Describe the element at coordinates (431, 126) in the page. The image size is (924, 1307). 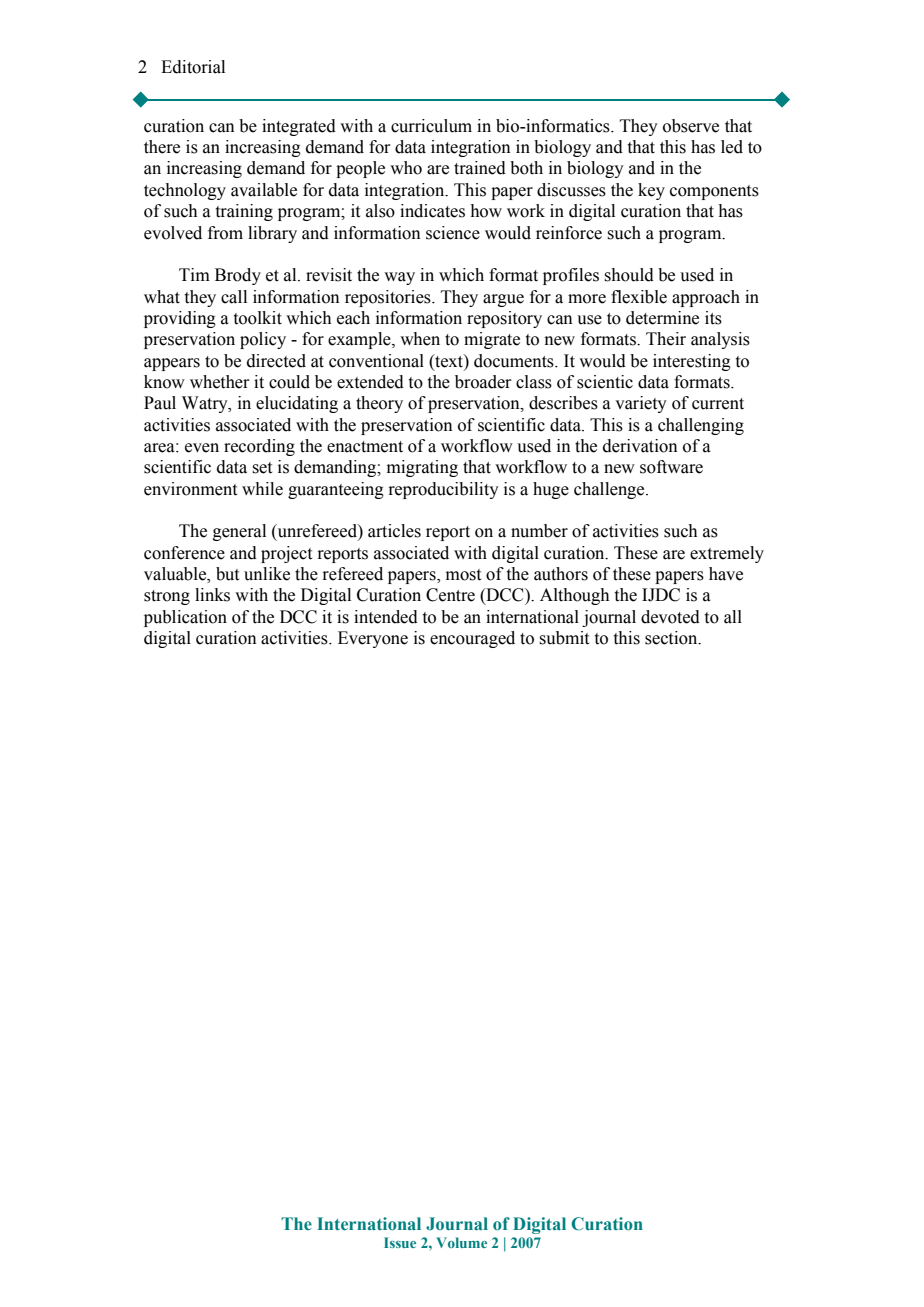
I see `curriculum` at that location.
